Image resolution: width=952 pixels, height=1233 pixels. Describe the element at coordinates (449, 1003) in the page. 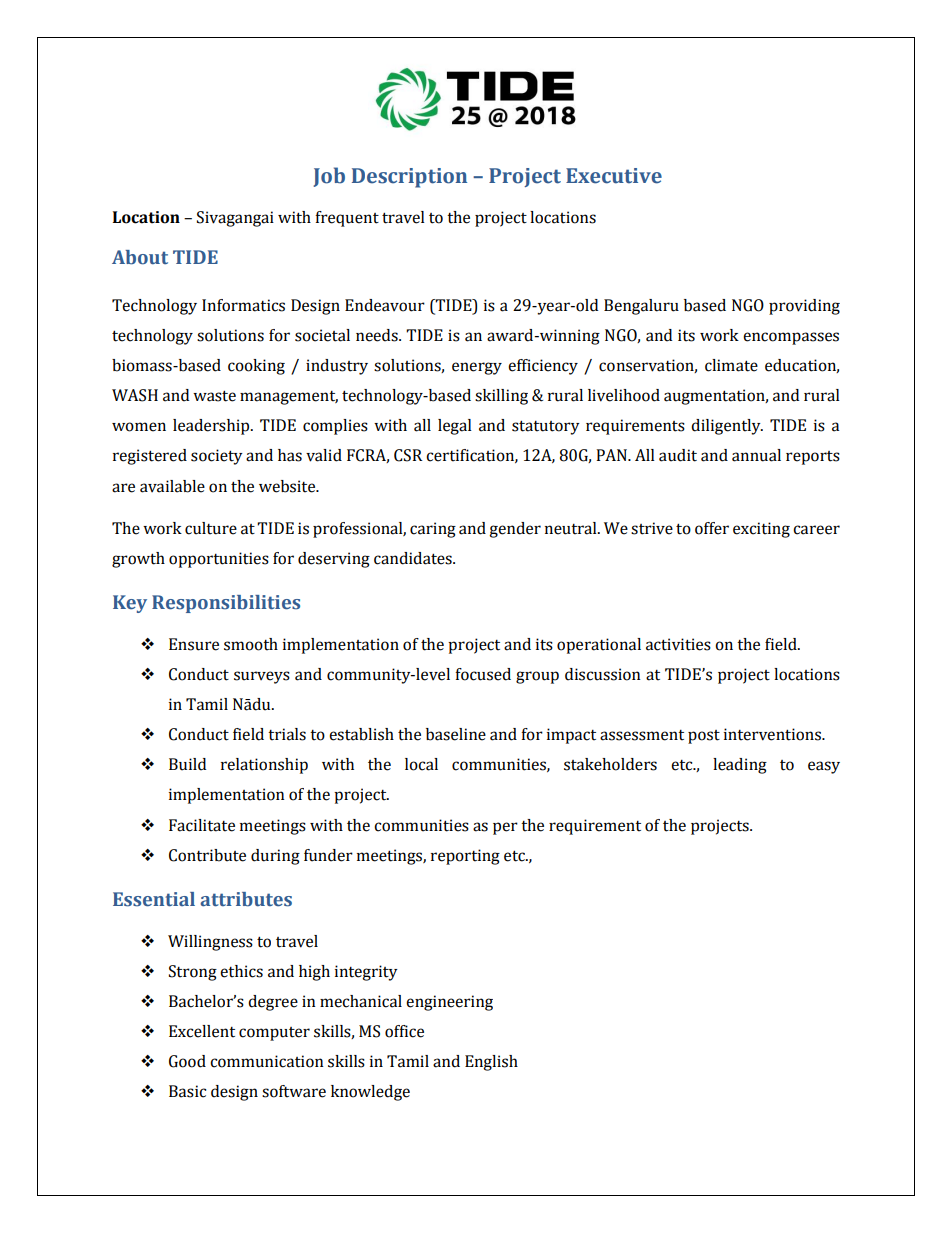

I see `engineering` at that location.
